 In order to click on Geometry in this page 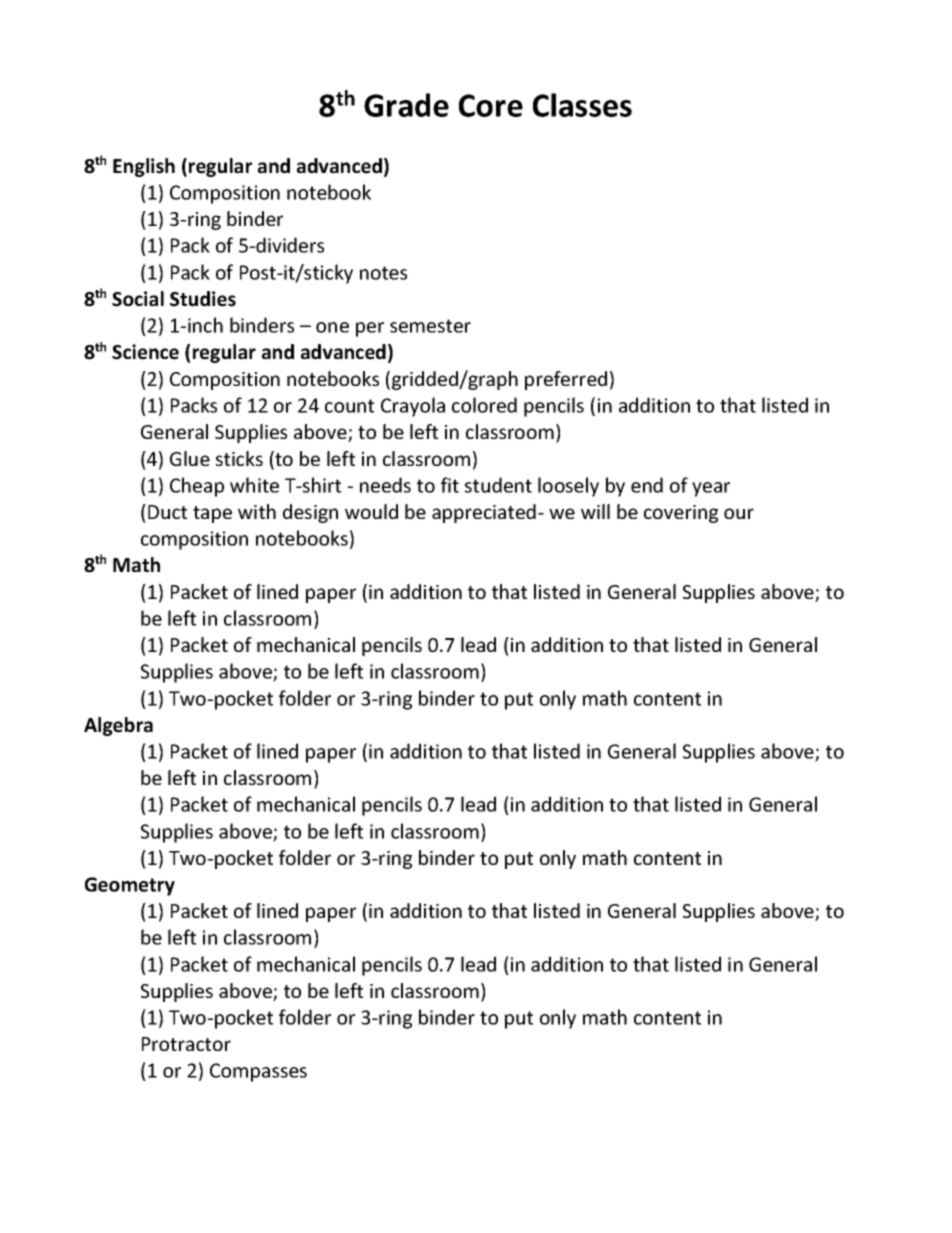, I will do `click(130, 886)`.
